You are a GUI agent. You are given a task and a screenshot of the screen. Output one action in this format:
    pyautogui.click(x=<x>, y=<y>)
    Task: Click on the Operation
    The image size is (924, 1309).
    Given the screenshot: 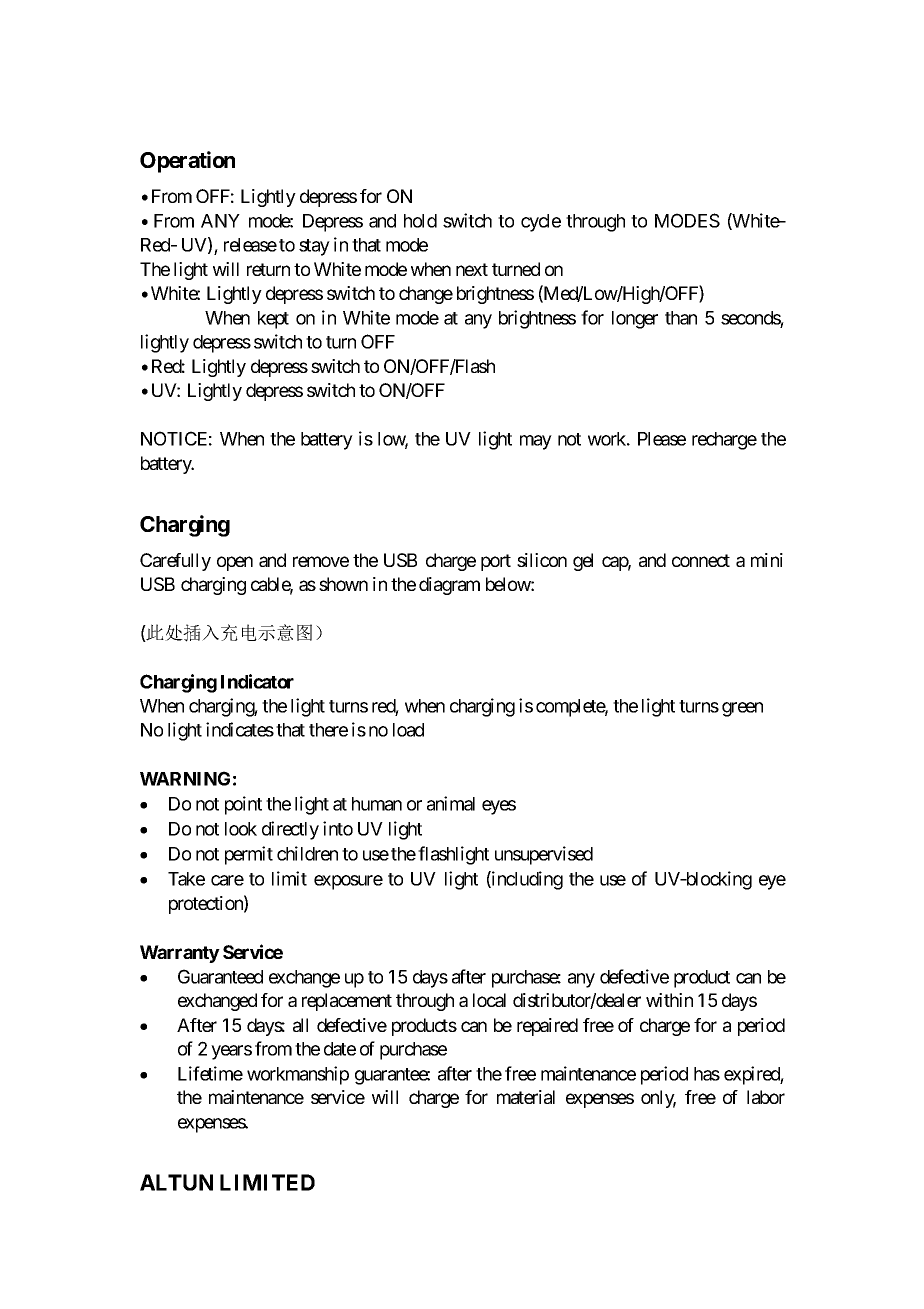 What is the action you would take?
    pyautogui.click(x=187, y=162)
